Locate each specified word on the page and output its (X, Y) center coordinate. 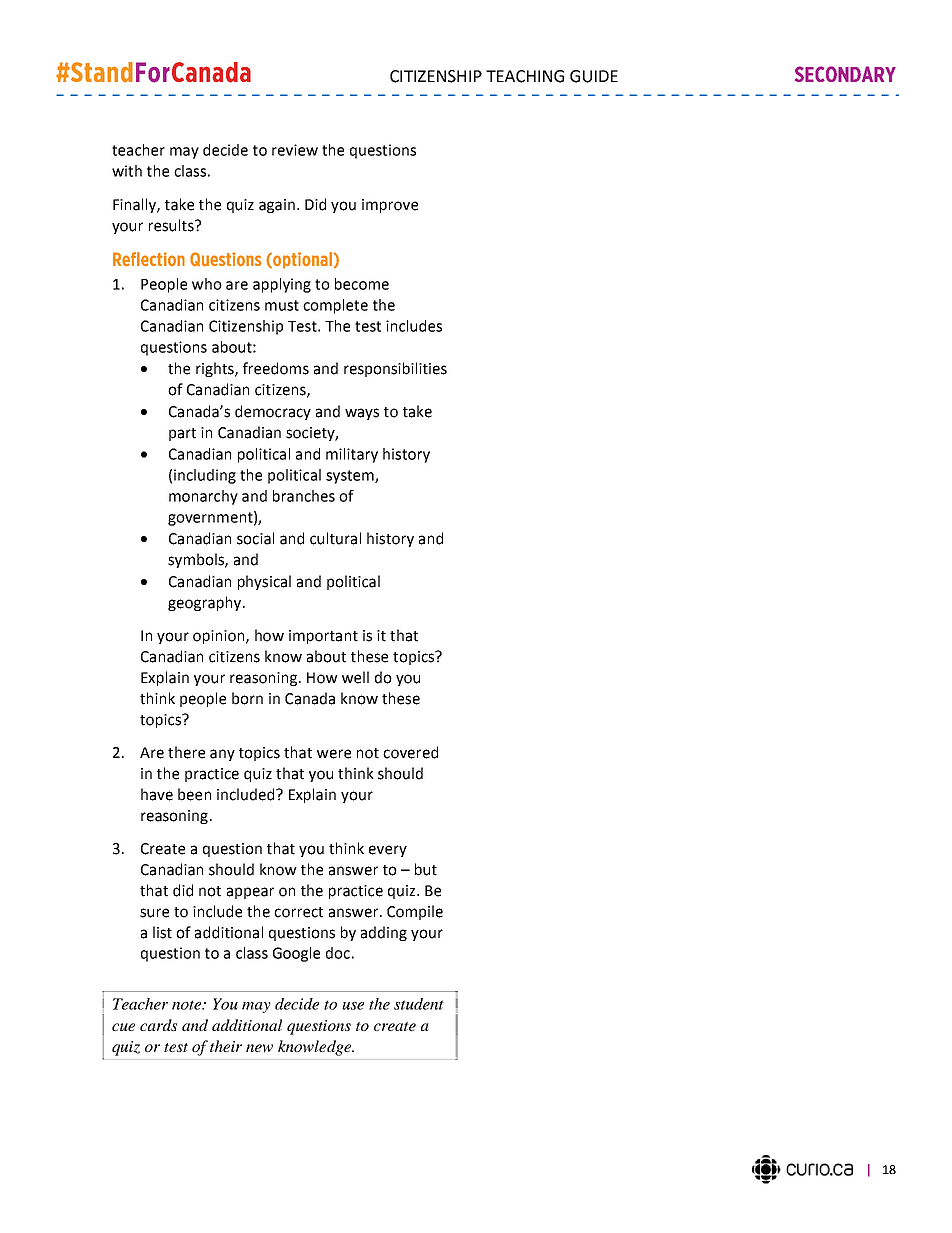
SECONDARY (845, 74)
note (188, 1005)
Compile (415, 912)
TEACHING (525, 76)
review (295, 150)
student (419, 1004)
